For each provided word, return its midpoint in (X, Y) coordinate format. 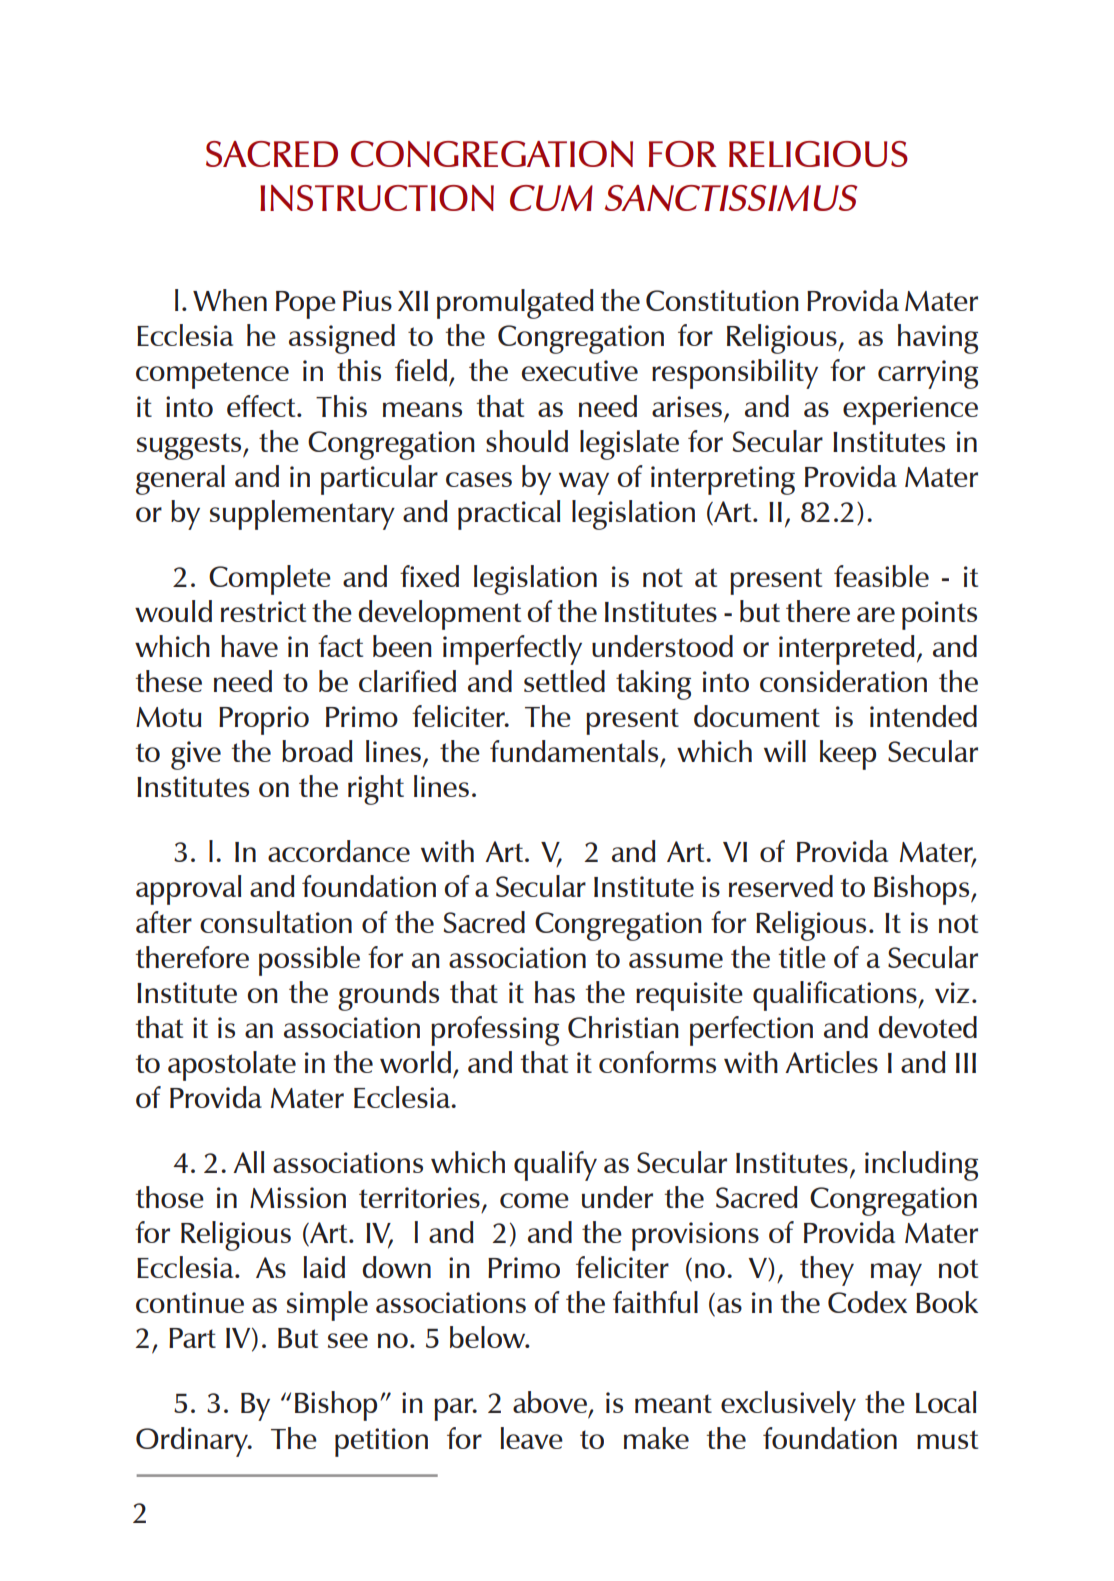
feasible (881, 576)
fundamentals (574, 751)
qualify (555, 1166)
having (938, 339)
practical (509, 515)
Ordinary (193, 1442)
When (230, 300)
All (248, 1162)
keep (848, 755)
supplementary (302, 515)
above (550, 1402)
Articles (831, 1062)
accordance (339, 851)
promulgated (515, 304)
